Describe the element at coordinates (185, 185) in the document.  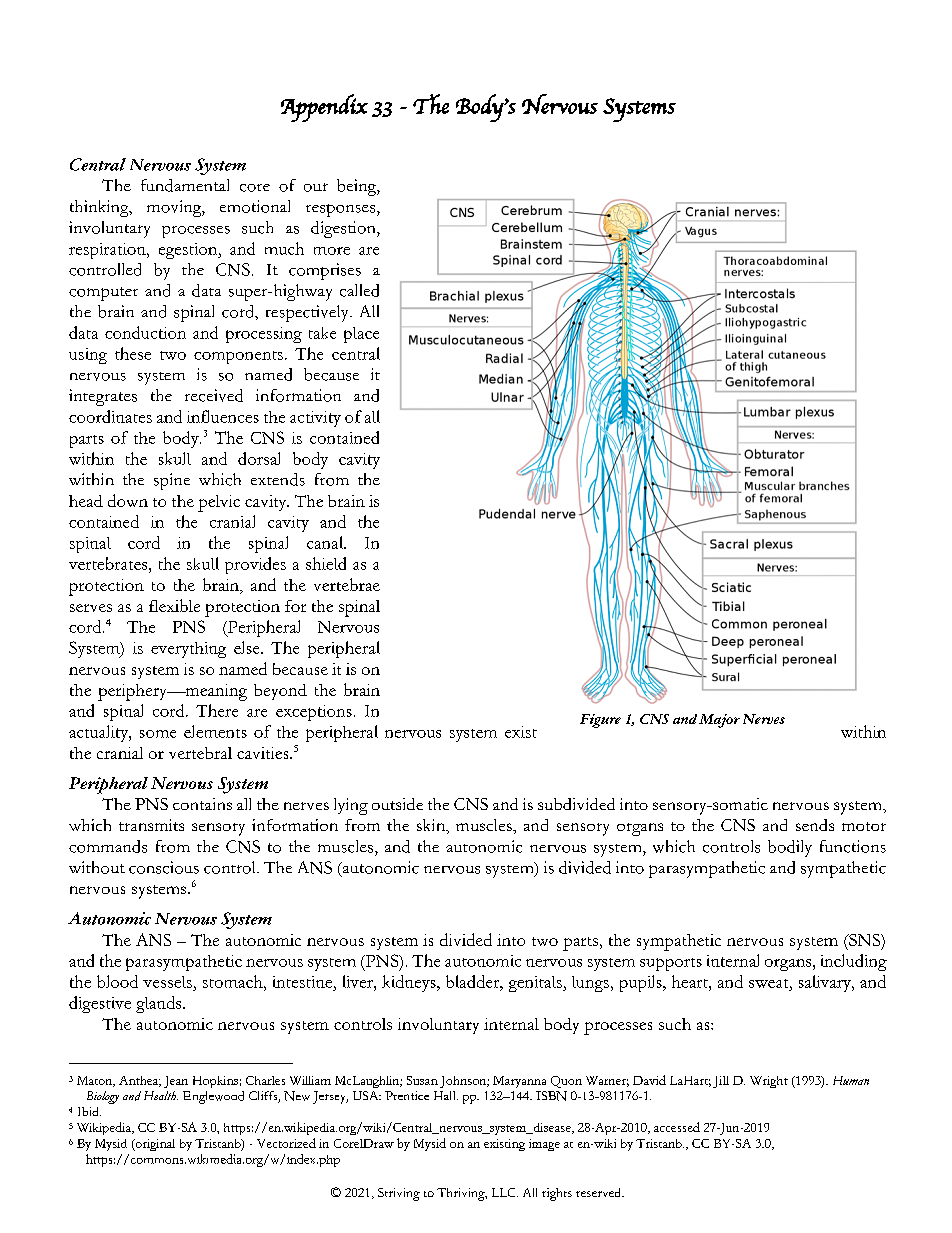
I see `fundamental` at that location.
